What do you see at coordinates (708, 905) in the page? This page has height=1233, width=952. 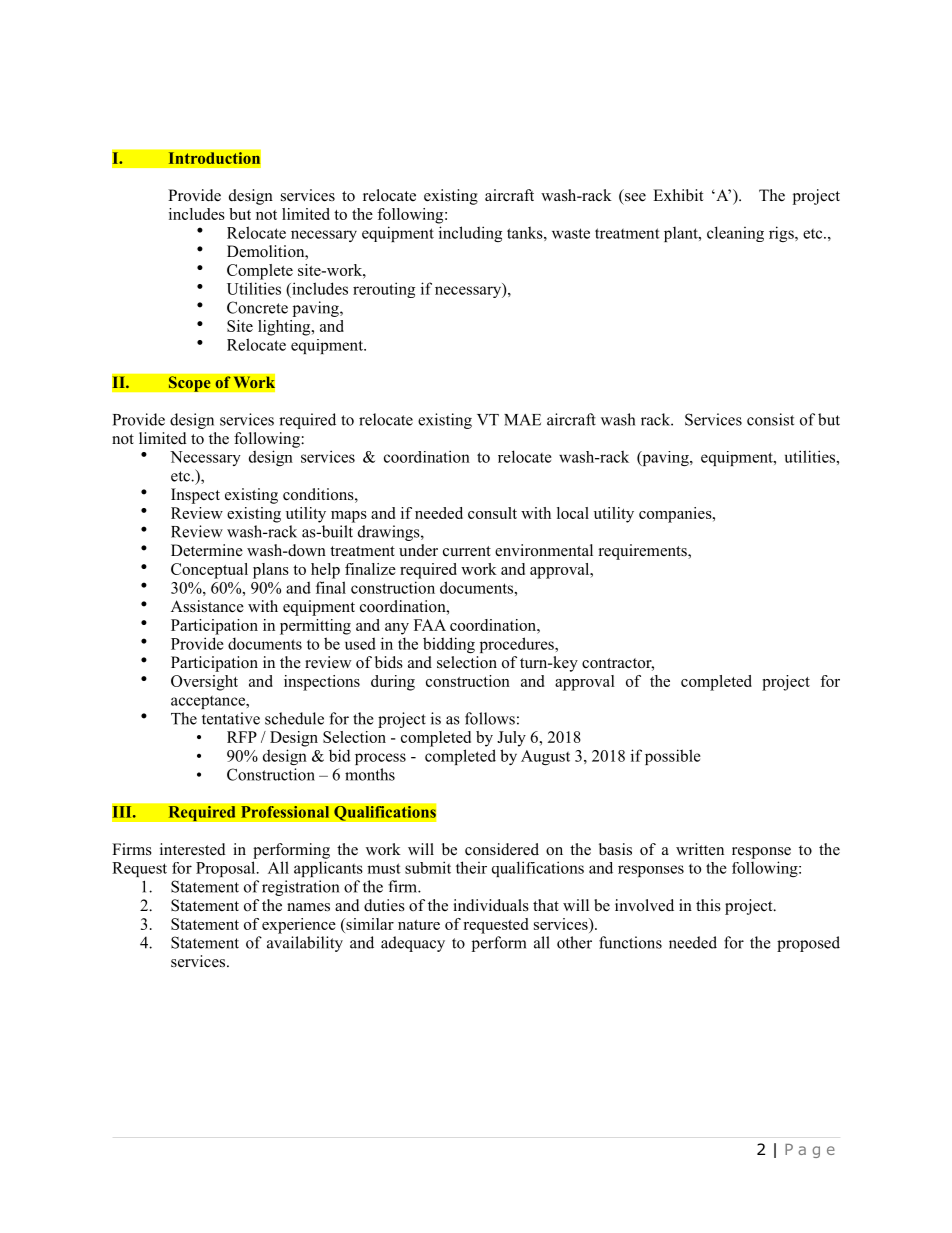 I see `this` at bounding box center [708, 905].
